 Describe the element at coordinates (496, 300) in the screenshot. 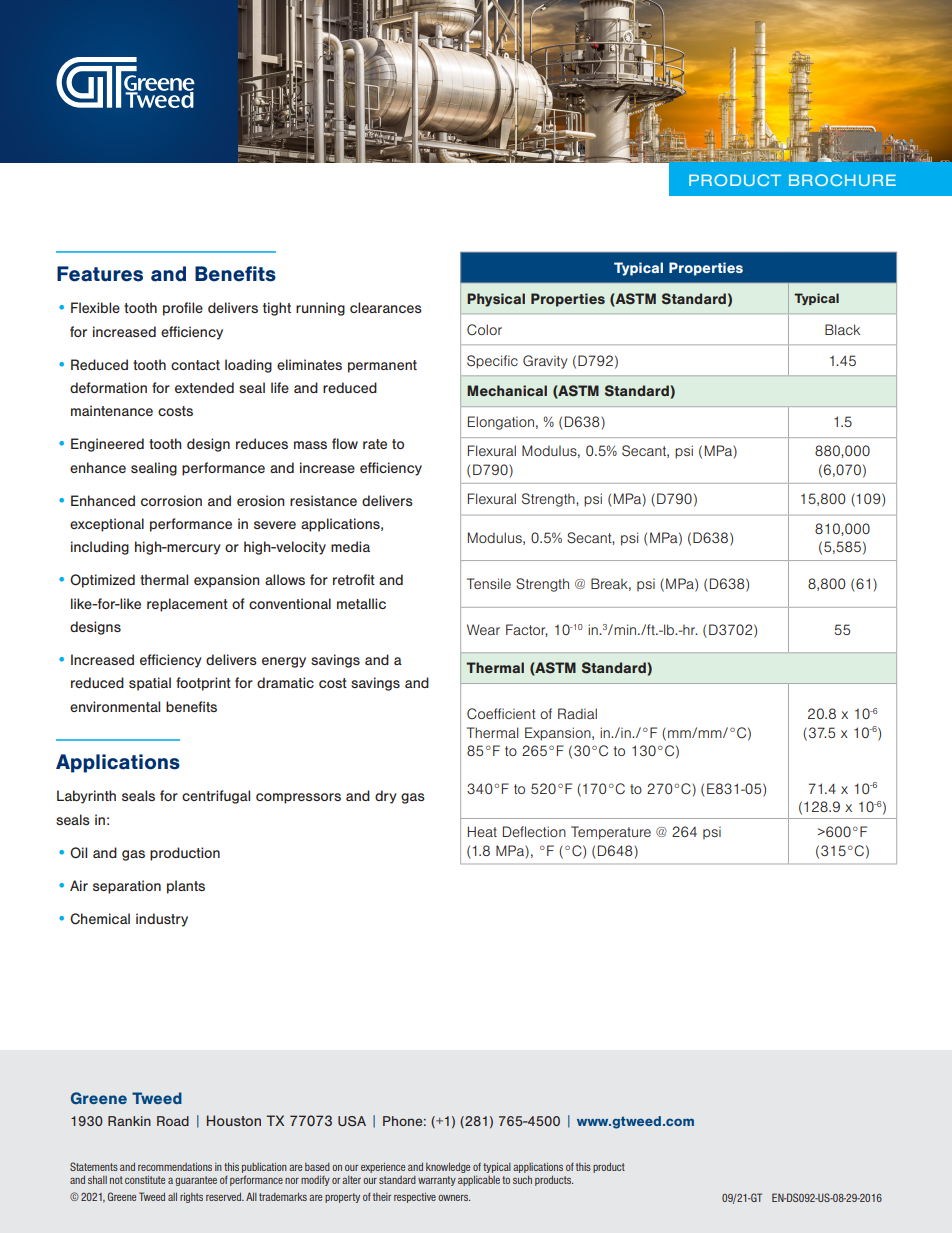

I see `Physical` at that location.
